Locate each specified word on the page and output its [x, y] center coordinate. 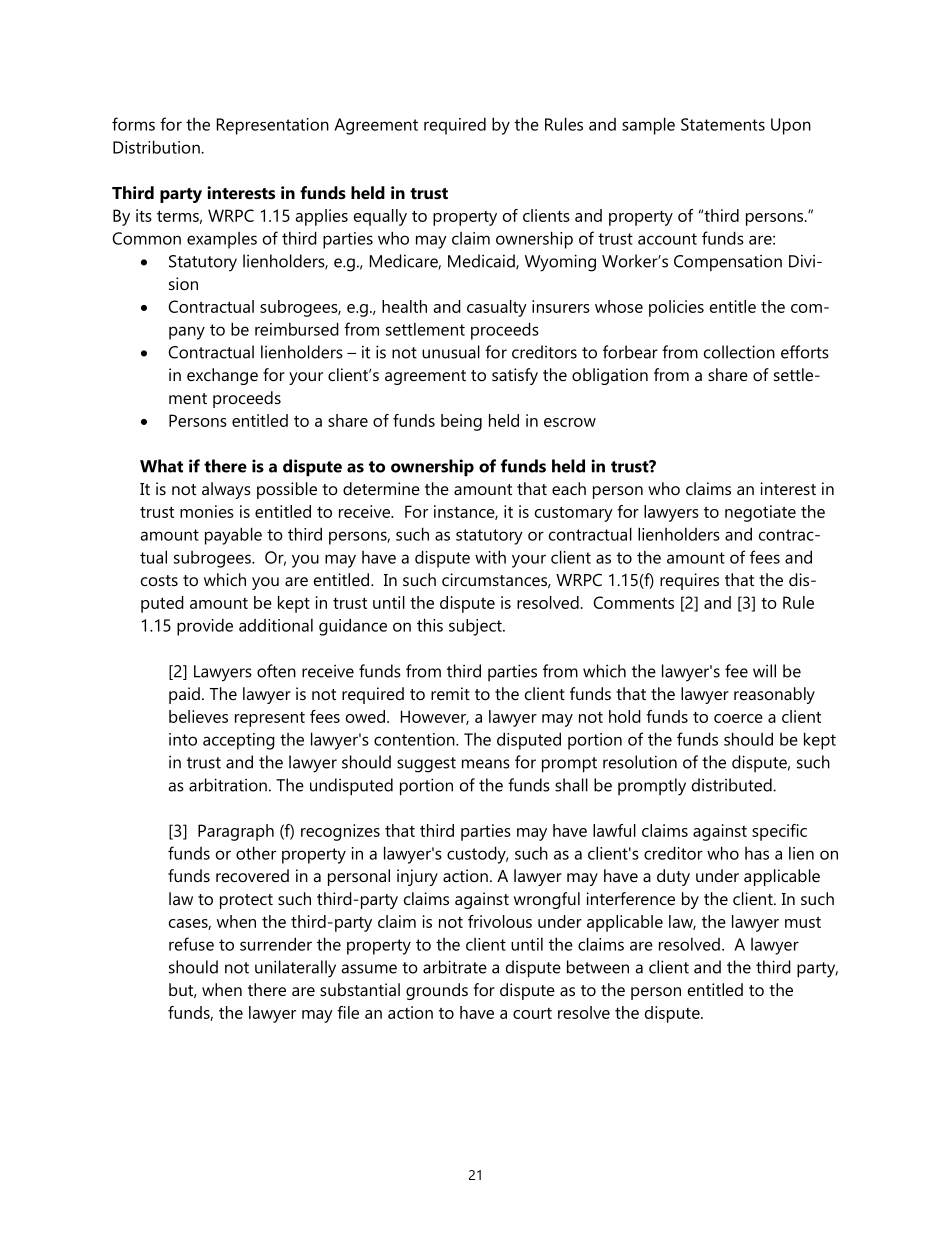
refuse [191, 944]
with [490, 557]
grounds [437, 991]
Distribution [157, 147]
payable [233, 536]
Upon [791, 126]
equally [380, 217]
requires [689, 581]
